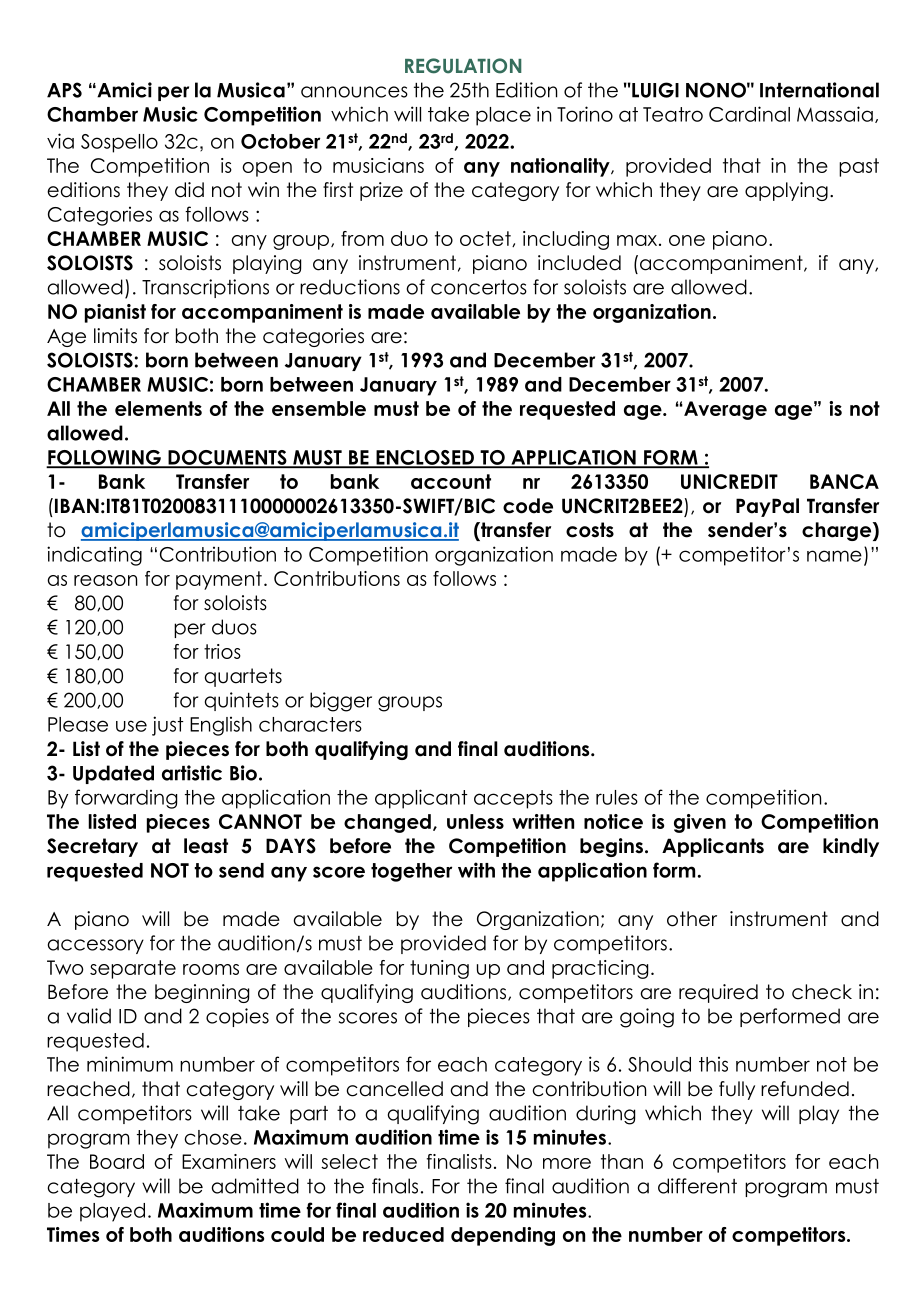  Describe the element at coordinates (425, 458) in the screenshot. I see `ENCLOSED` at that location.
